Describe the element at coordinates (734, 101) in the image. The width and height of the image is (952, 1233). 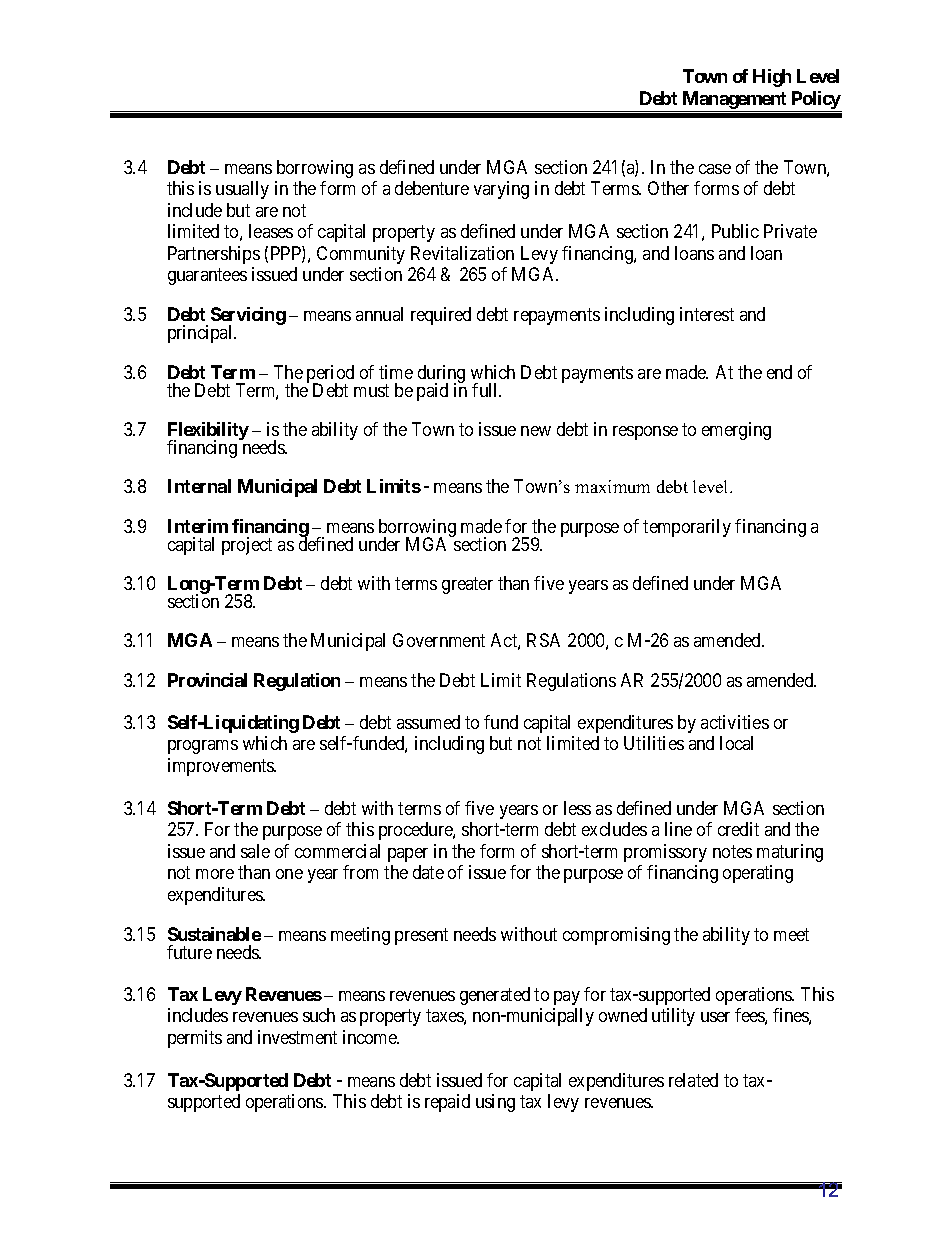
I see `Management` at that location.
